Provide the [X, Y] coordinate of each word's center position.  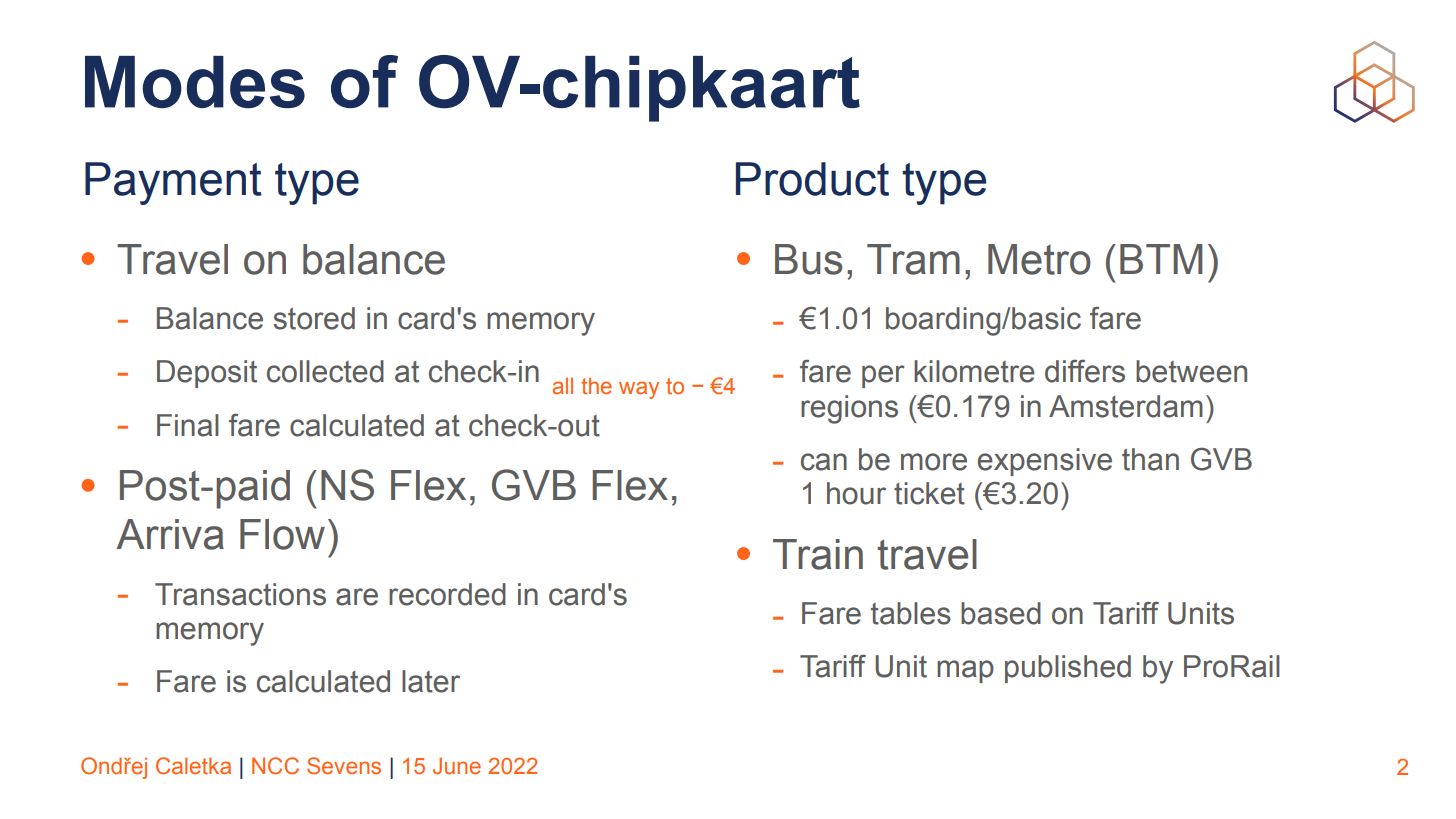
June [457, 765]
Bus [809, 259]
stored [314, 318]
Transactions [240, 594]
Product [812, 179]
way [639, 390]
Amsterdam [1126, 406]
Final [188, 425]
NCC [275, 766]
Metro [1039, 259]
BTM [1161, 259]
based [1001, 613]
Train [818, 554]
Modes [195, 82]
